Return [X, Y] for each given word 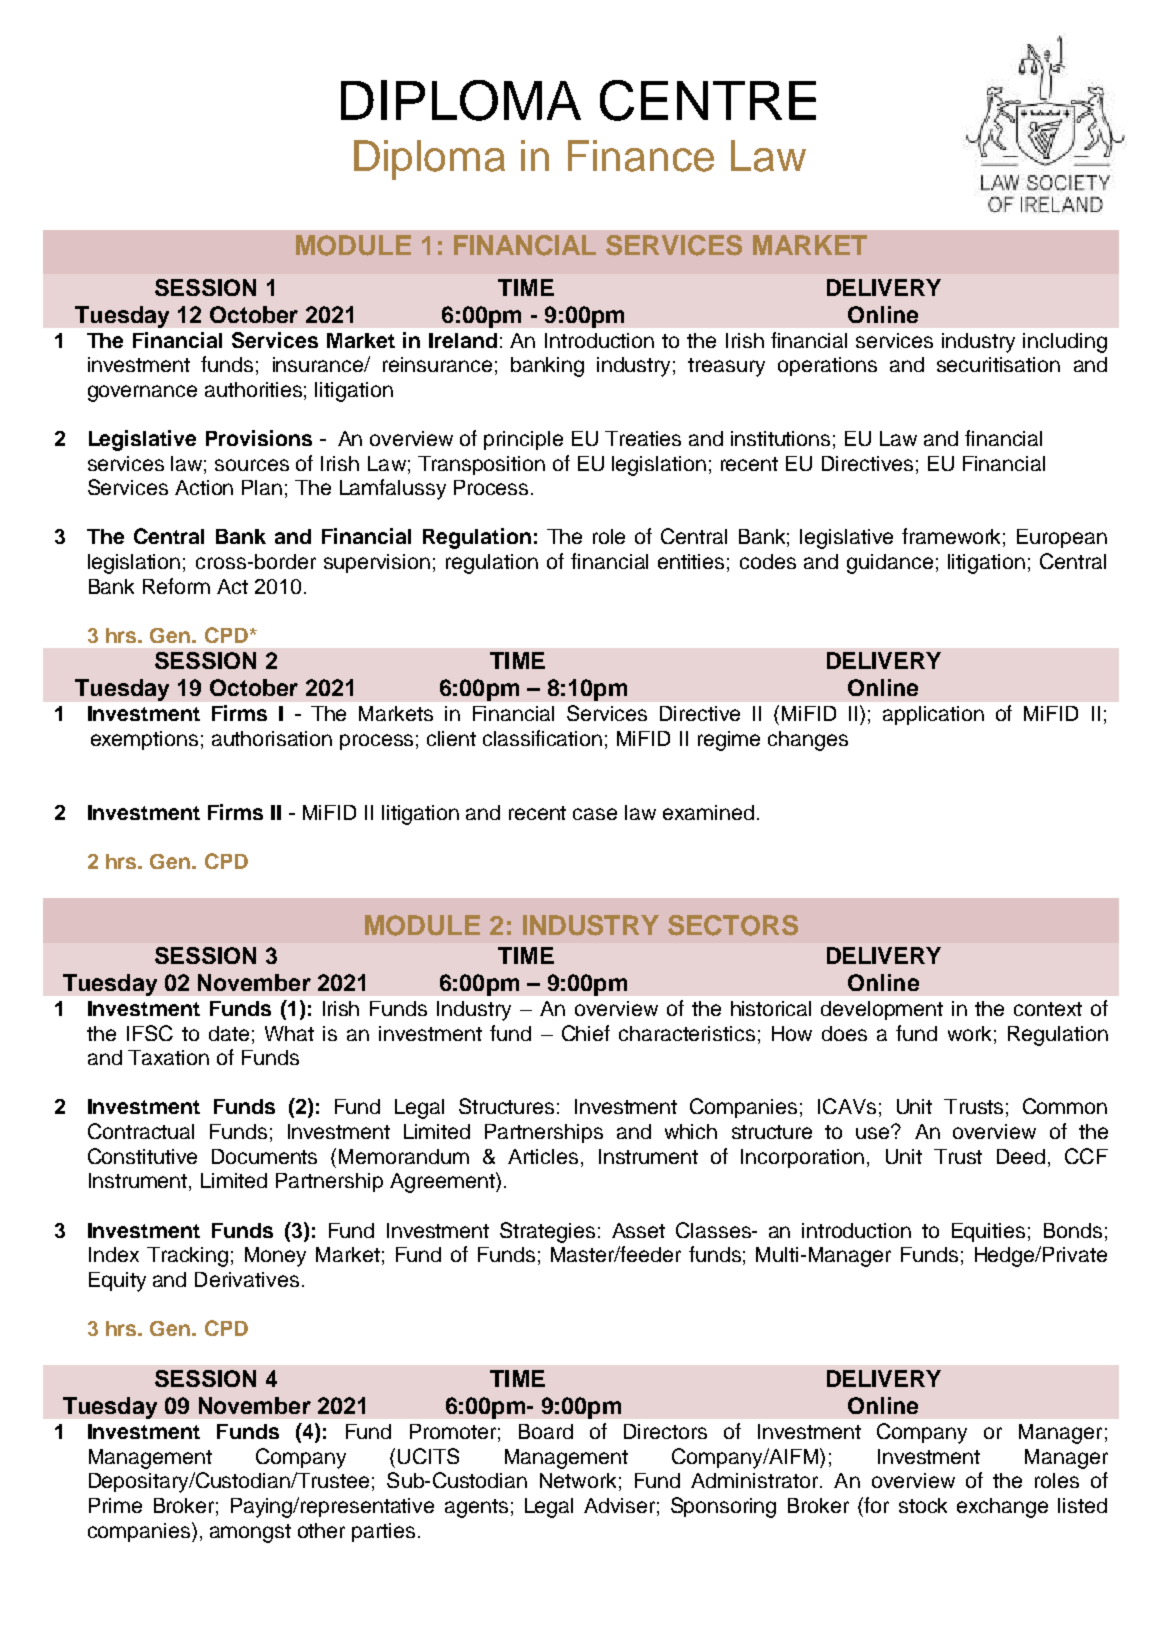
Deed [1021, 1156]
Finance [641, 156]
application [933, 715]
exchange [1002, 1508]
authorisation [272, 738]
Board [546, 1431]
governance [142, 393]
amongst [250, 1533]
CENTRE [708, 100]
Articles [543, 1156]
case [595, 814]
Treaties [643, 438]
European [1062, 538]
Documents [264, 1156]
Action [204, 487]
